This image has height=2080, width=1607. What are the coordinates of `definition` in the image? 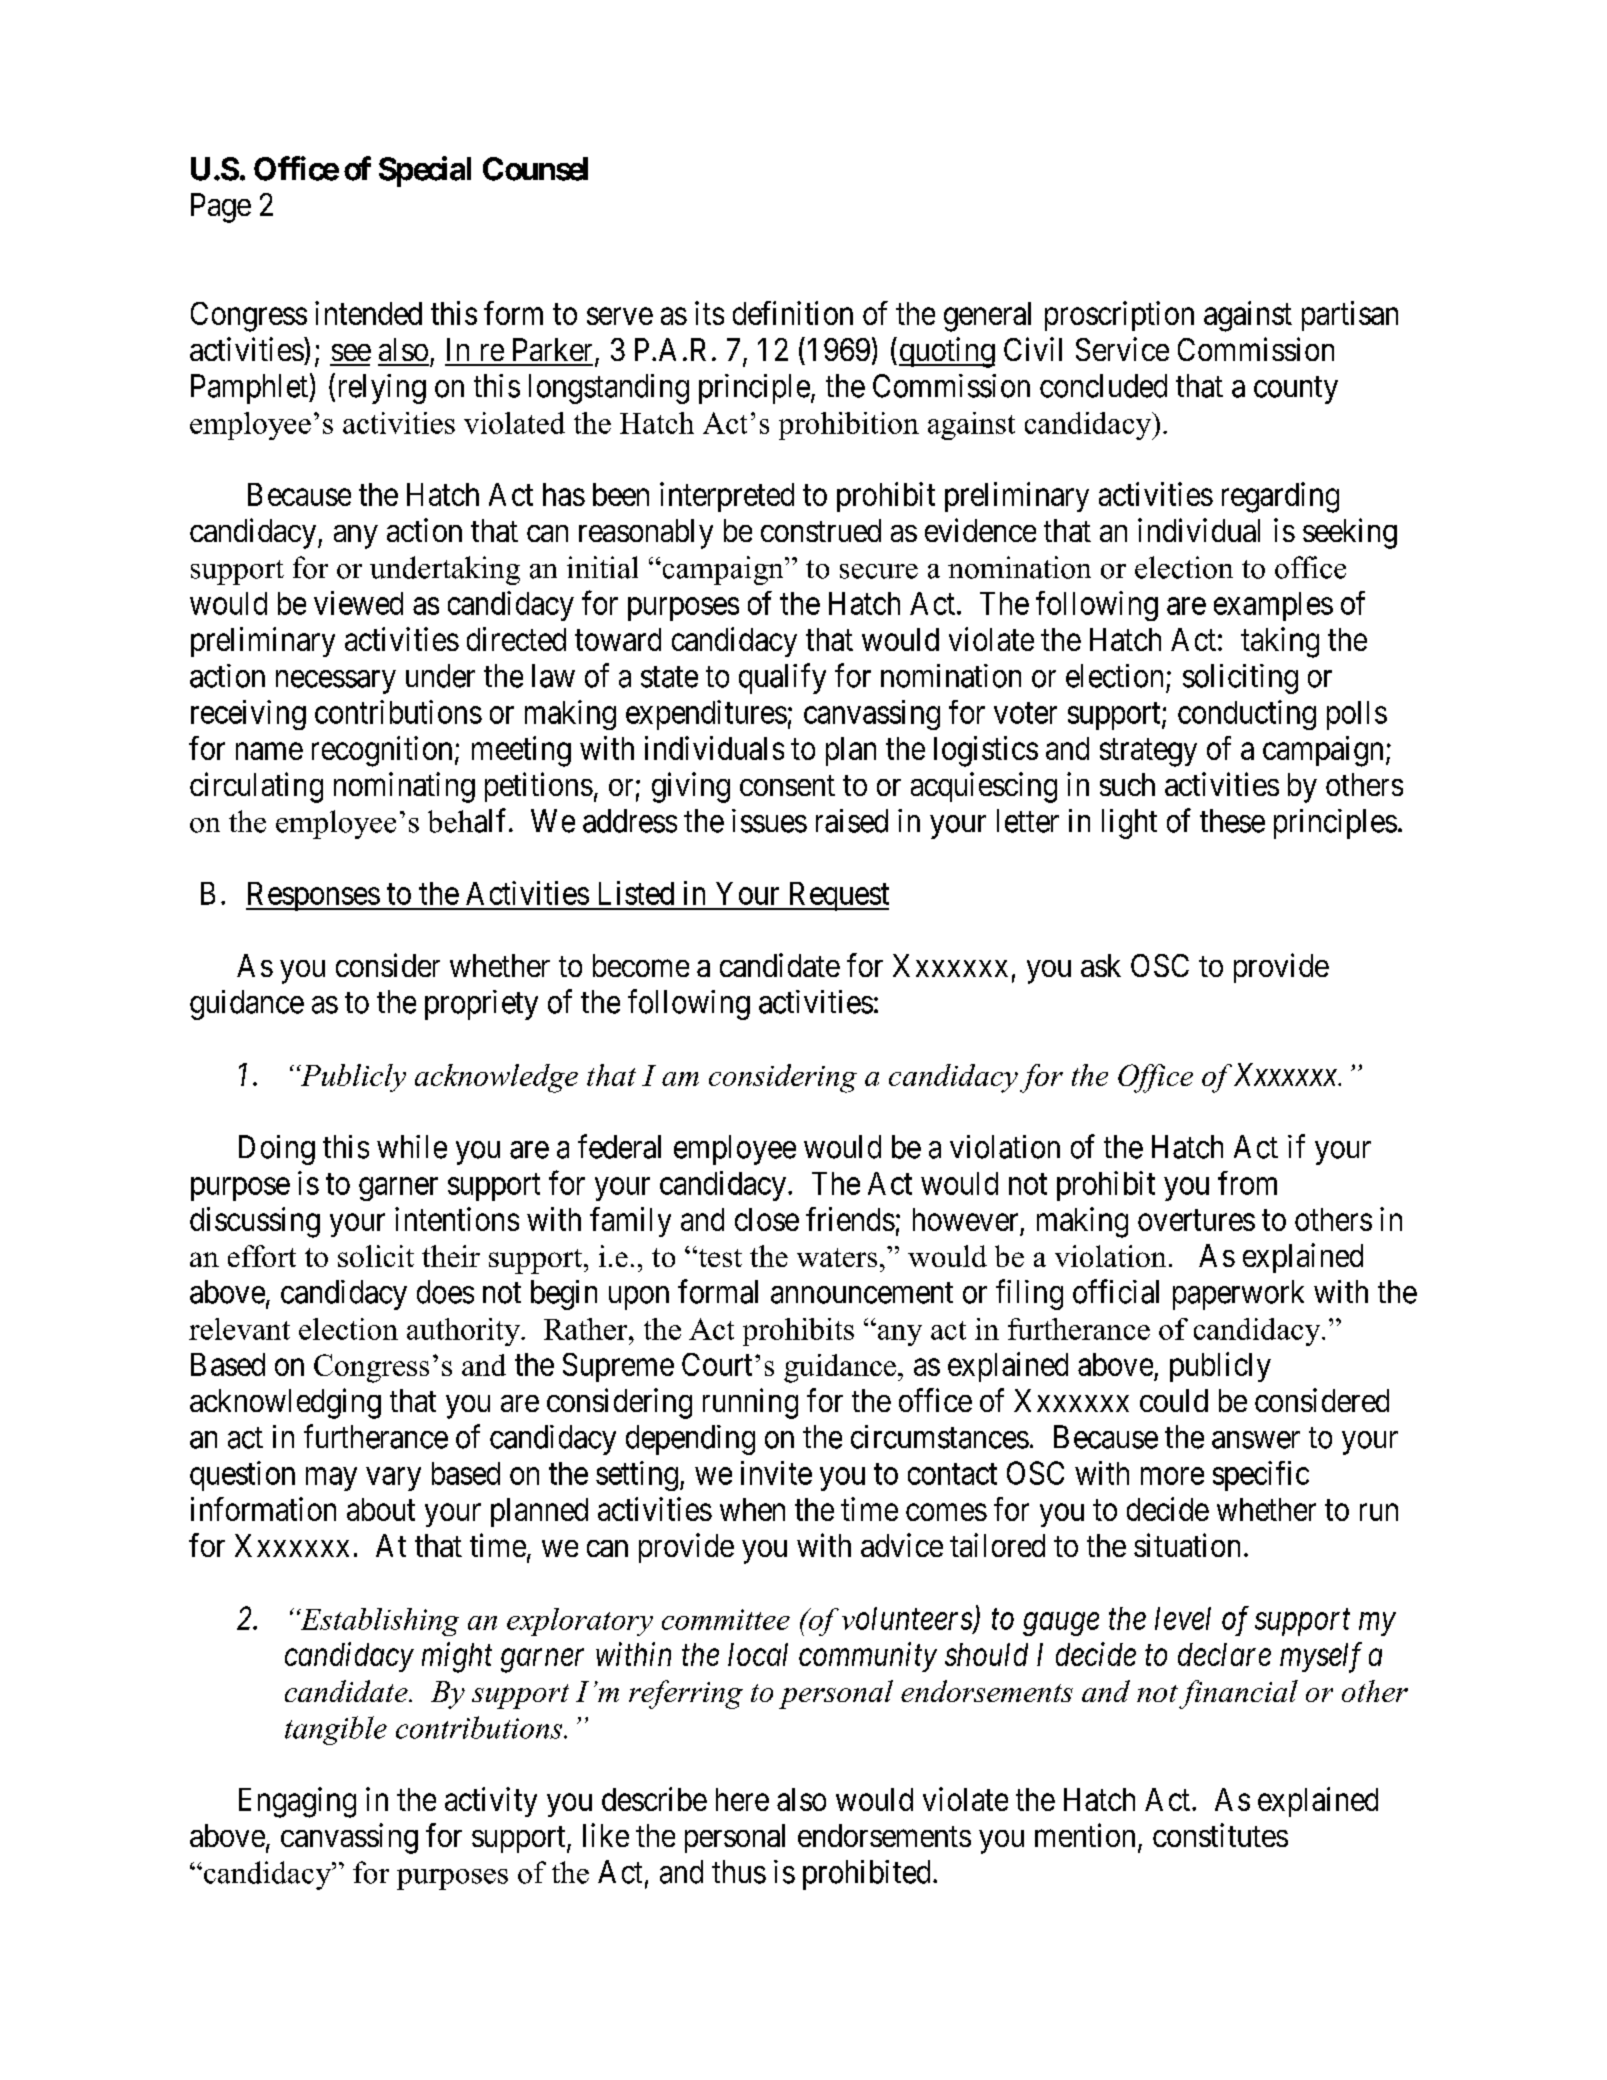 It's located at (793, 313).
